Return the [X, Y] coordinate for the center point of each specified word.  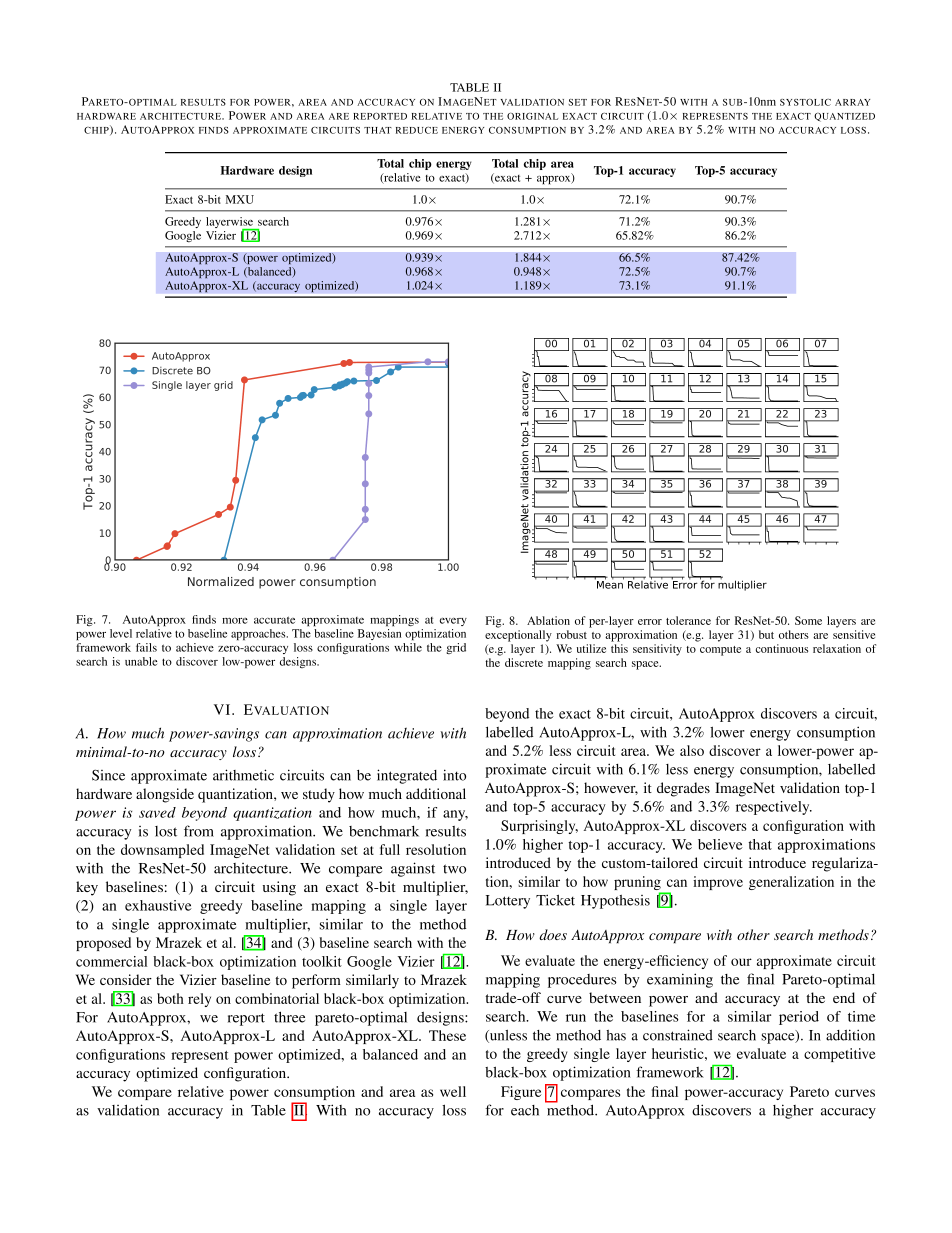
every [453, 622]
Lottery [508, 902]
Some [808, 620]
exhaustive [158, 905]
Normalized [221, 581]
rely [199, 1000]
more [235, 621]
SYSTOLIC [805, 102]
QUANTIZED [844, 117]
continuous [782, 648]
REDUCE [417, 130]
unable [141, 661]
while [408, 647]
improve [718, 883]
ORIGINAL [532, 116]
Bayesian [379, 634]
